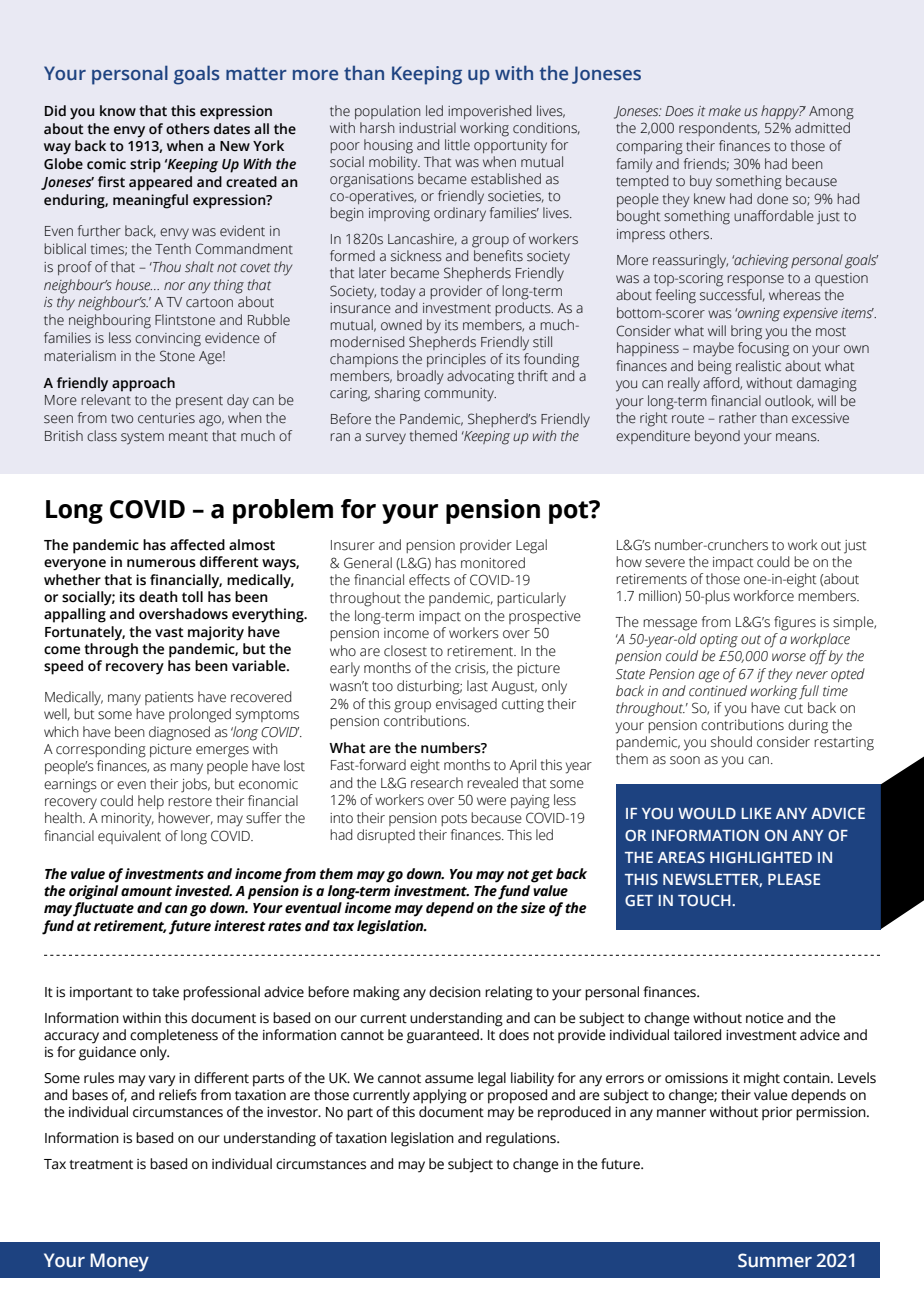 This screenshot has width=924, height=1308. Describe the element at coordinates (454, 820) in the screenshot. I see `pots` at that location.
